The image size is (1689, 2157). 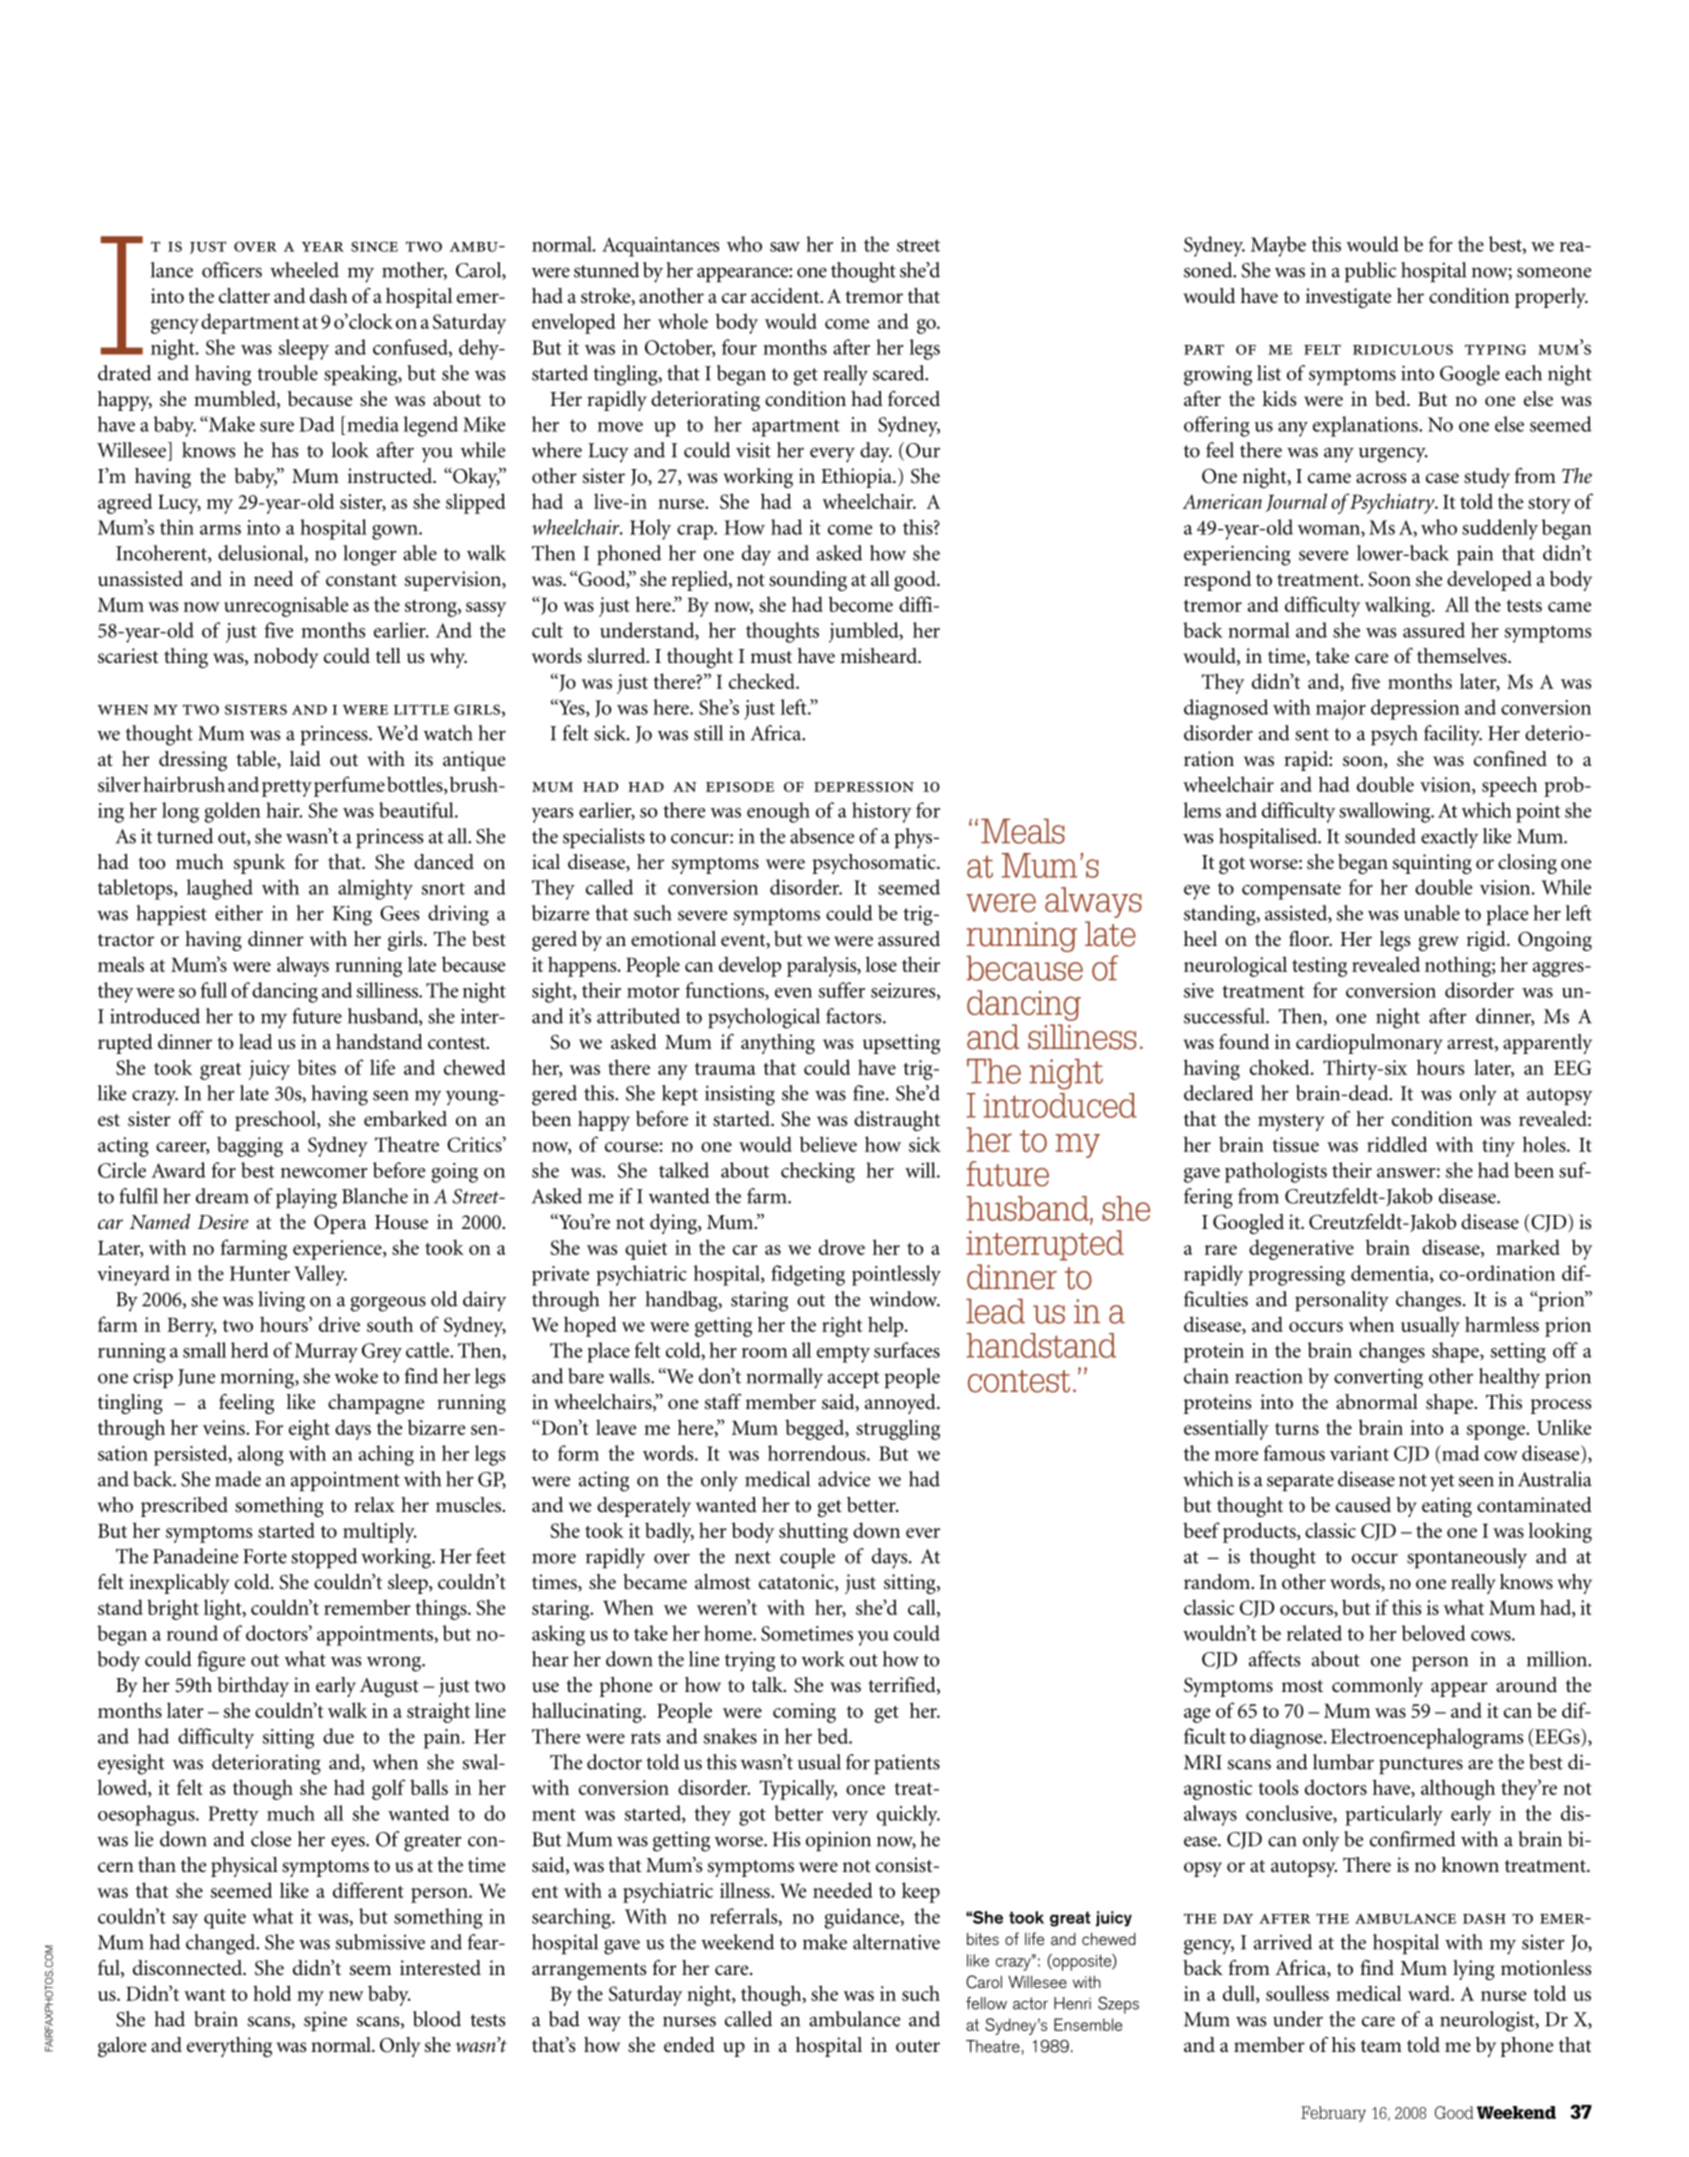 What do you see at coordinates (1381, 2046) in the image?
I see `team` at bounding box center [1381, 2046].
